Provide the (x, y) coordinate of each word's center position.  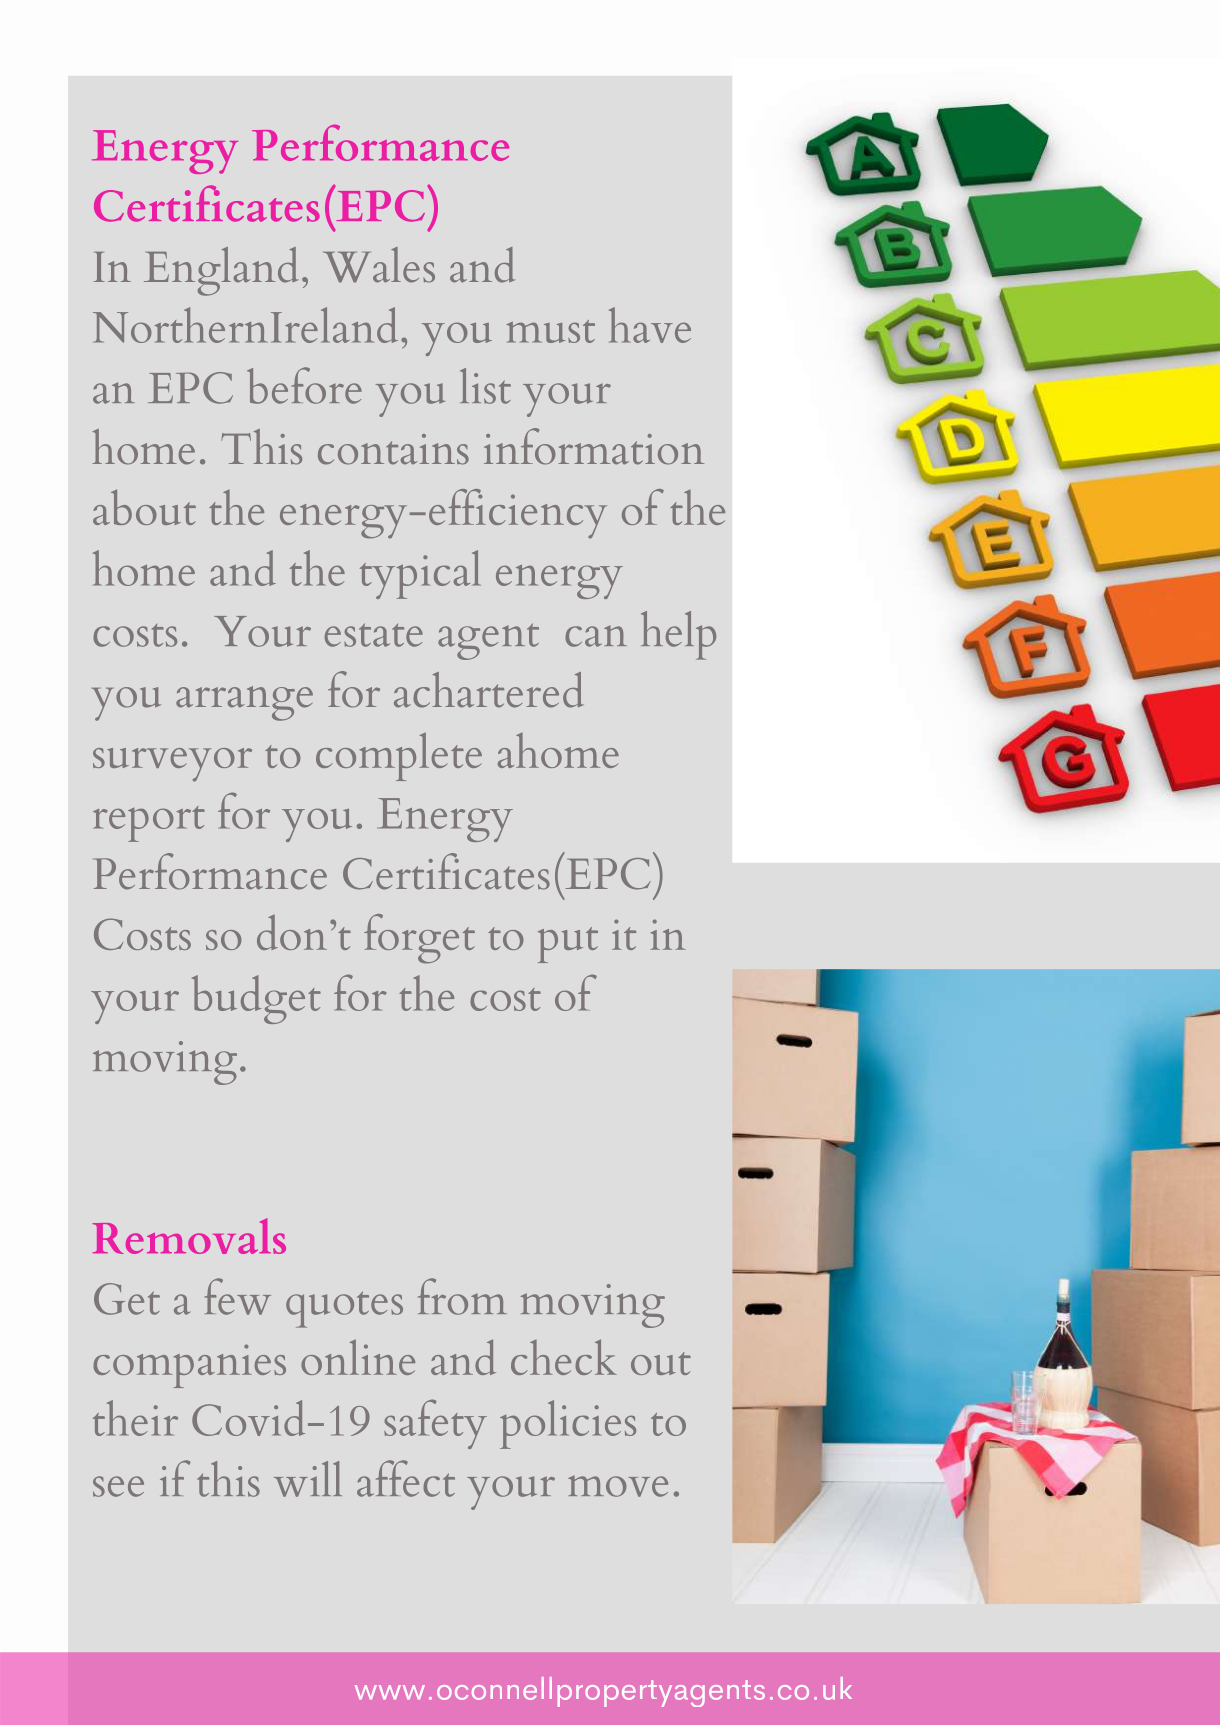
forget (419, 939)
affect (406, 1478)
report (149, 824)
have (650, 325)
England (221, 271)
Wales (379, 265)
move (618, 1486)
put (568, 945)
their (135, 1418)
